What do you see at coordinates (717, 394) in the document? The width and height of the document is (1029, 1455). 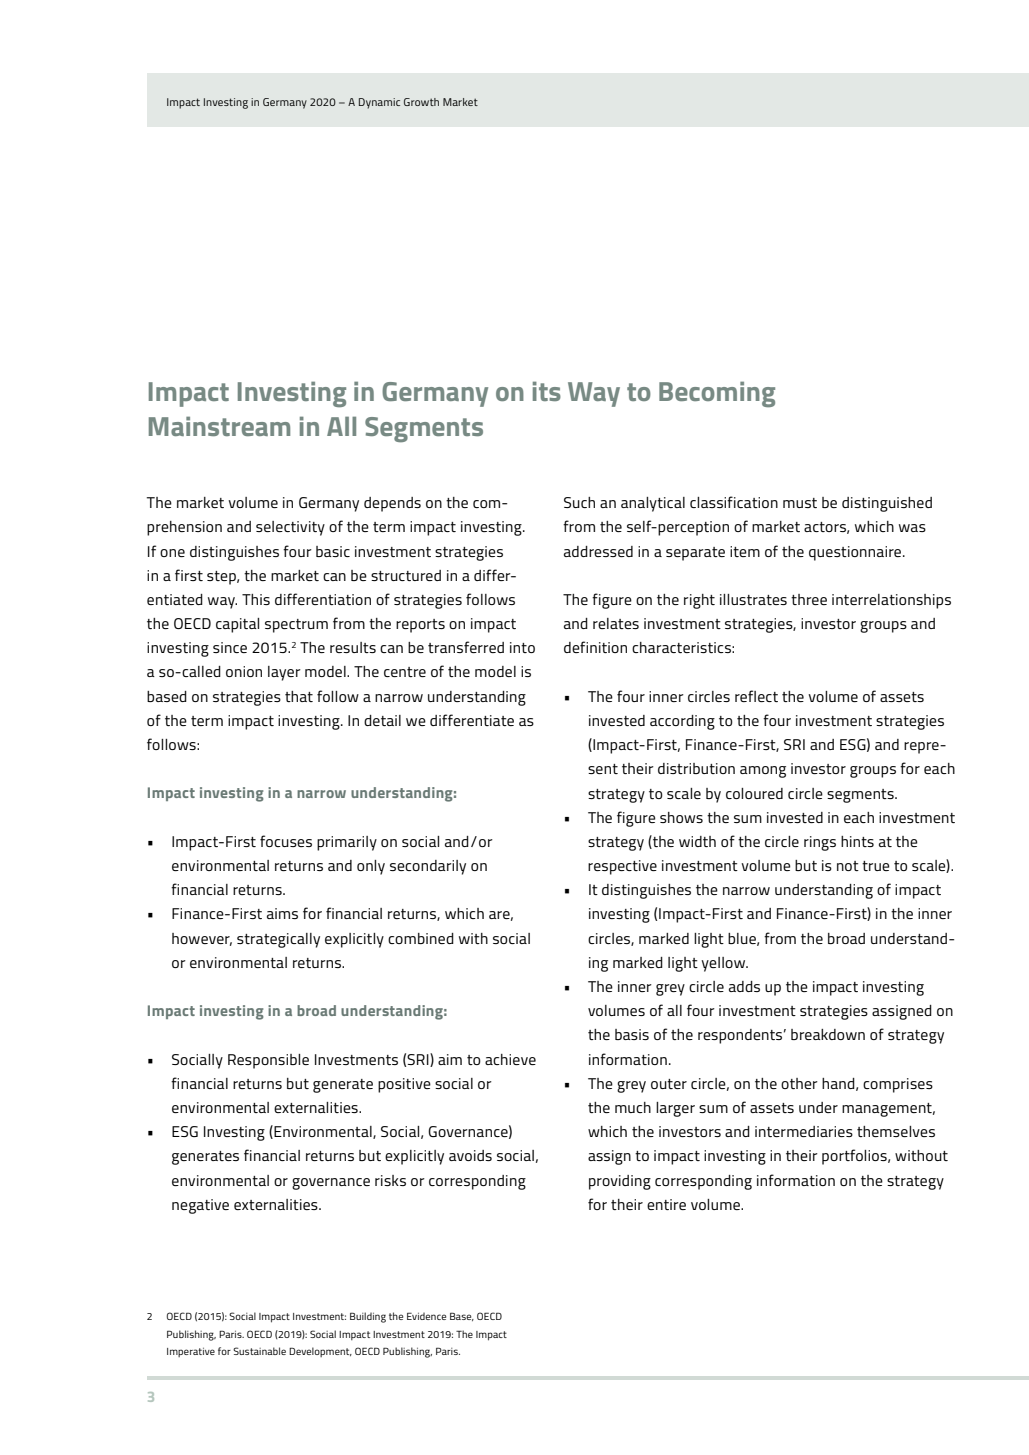 I see `Becoming` at bounding box center [717, 394].
